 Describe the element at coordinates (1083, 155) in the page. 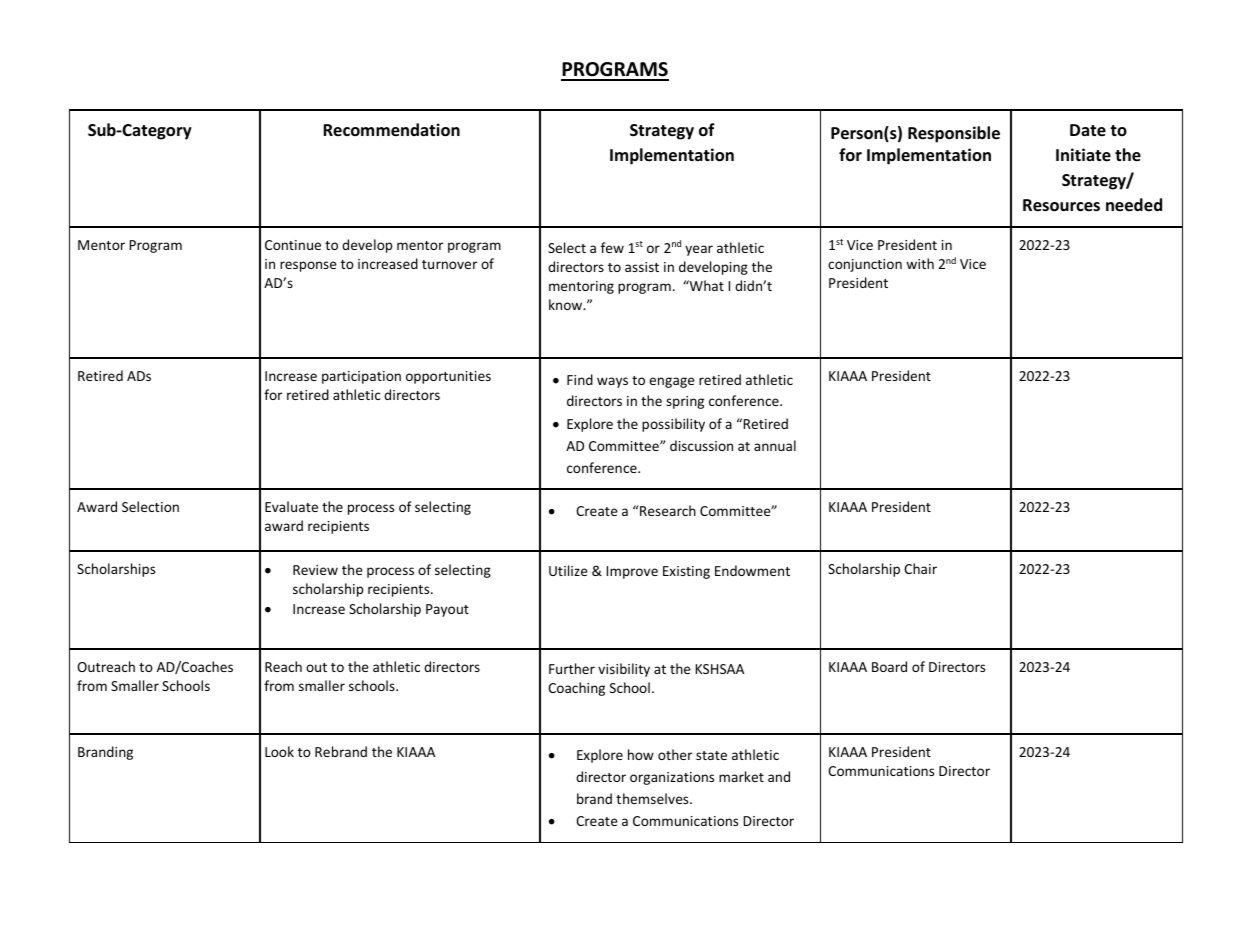

I see `Initiate` at that location.
